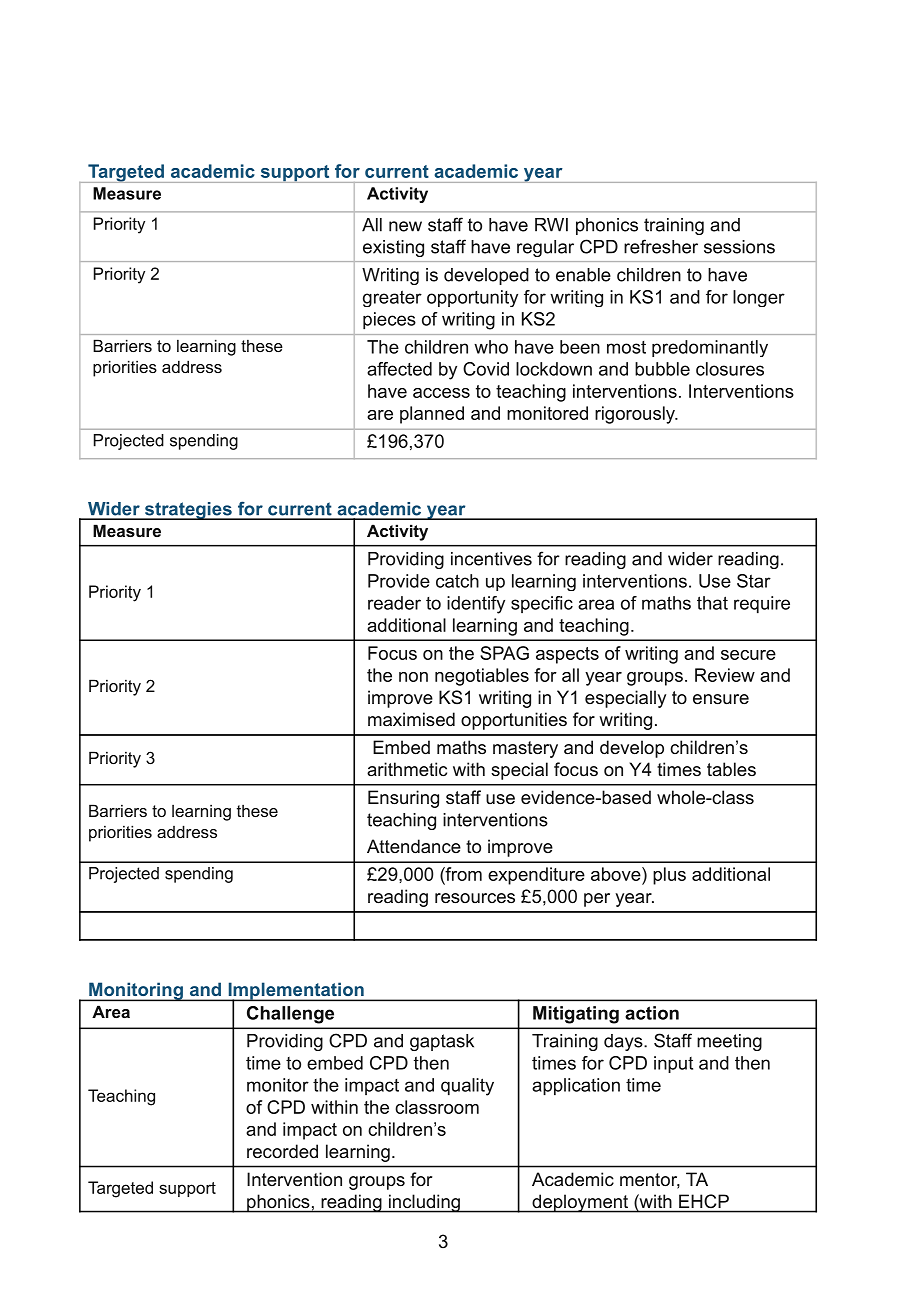 The image size is (924, 1307). What do you see at coordinates (514, 721) in the image?
I see `opportunities` at bounding box center [514, 721].
